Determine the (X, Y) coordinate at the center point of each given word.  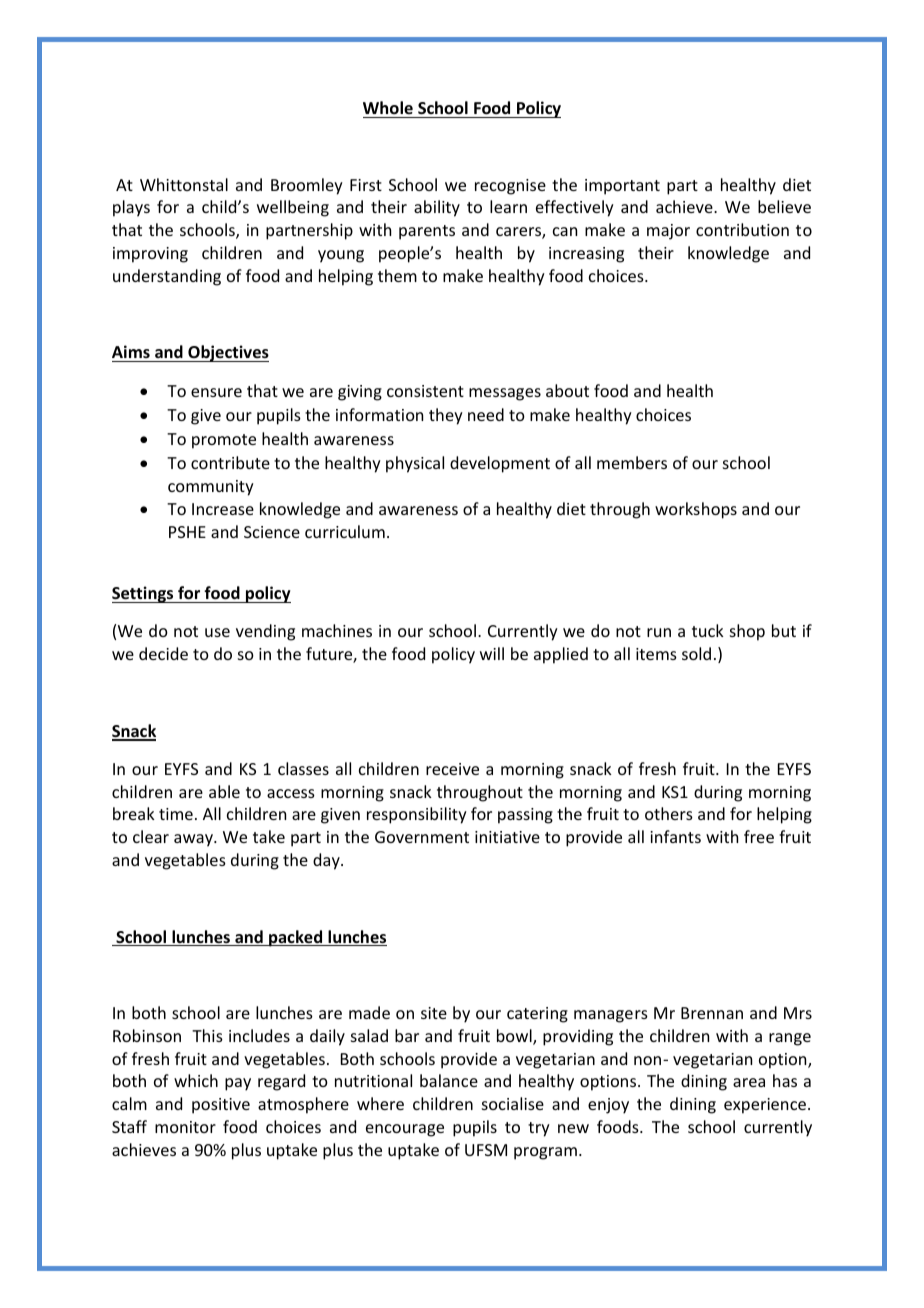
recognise (510, 187)
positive (221, 1106)
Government (422, 837)
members (632, 462)
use (217, 632)
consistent (425, 391)
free (759, 836)
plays (131, 208)
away (194, 840)
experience (766, 1106)
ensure (216, 392)
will (492, 653)
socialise (513, 1103)
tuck (708, 630)
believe (784, 206)
